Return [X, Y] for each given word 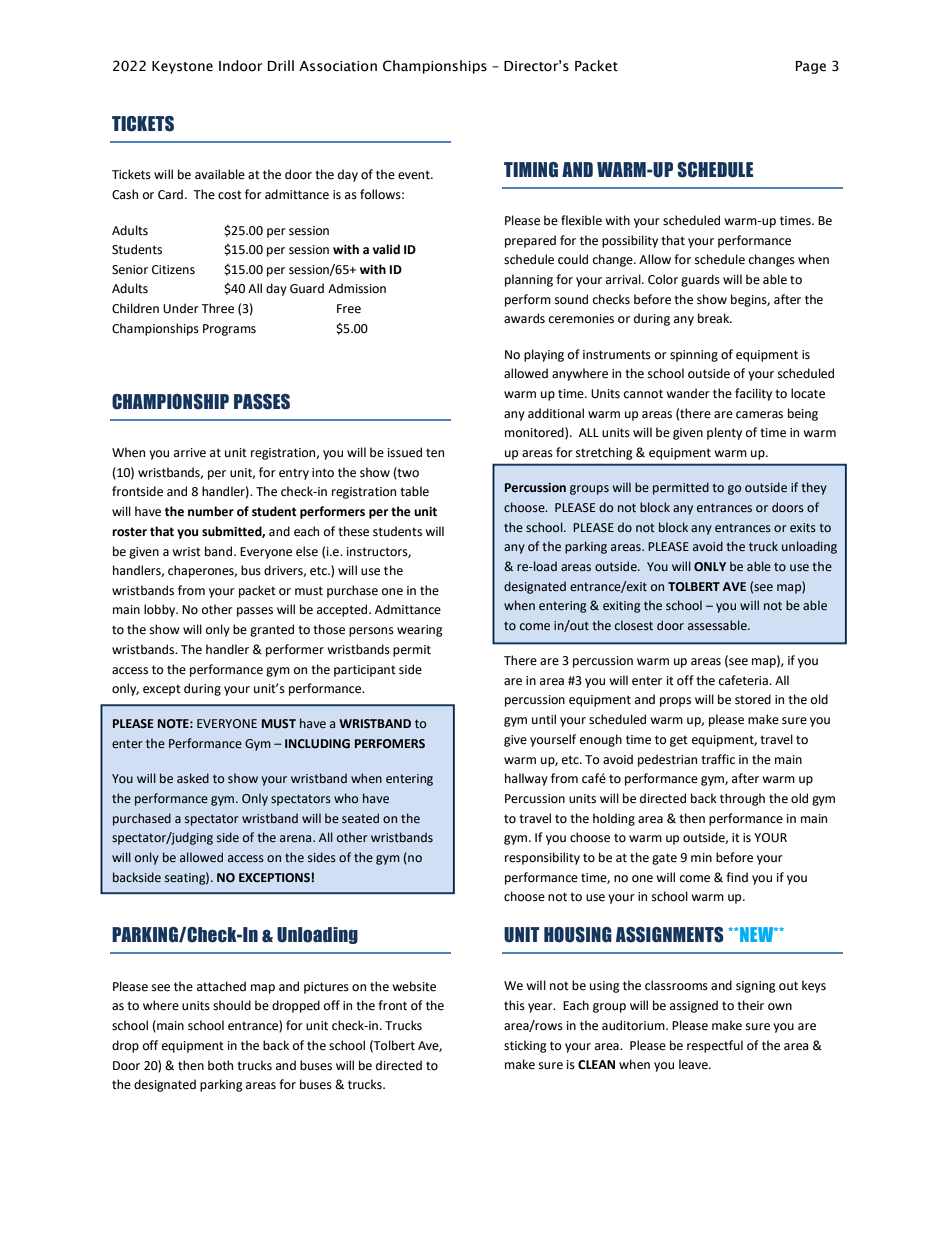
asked [193, 778]
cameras [759, 415]
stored [753, 699]
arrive [190, 453]
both [220, 1065]
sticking [525, 1046]
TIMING [531, 170]
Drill [281, 65]
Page [811, 67]
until [544, 719]
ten [435, 453]
